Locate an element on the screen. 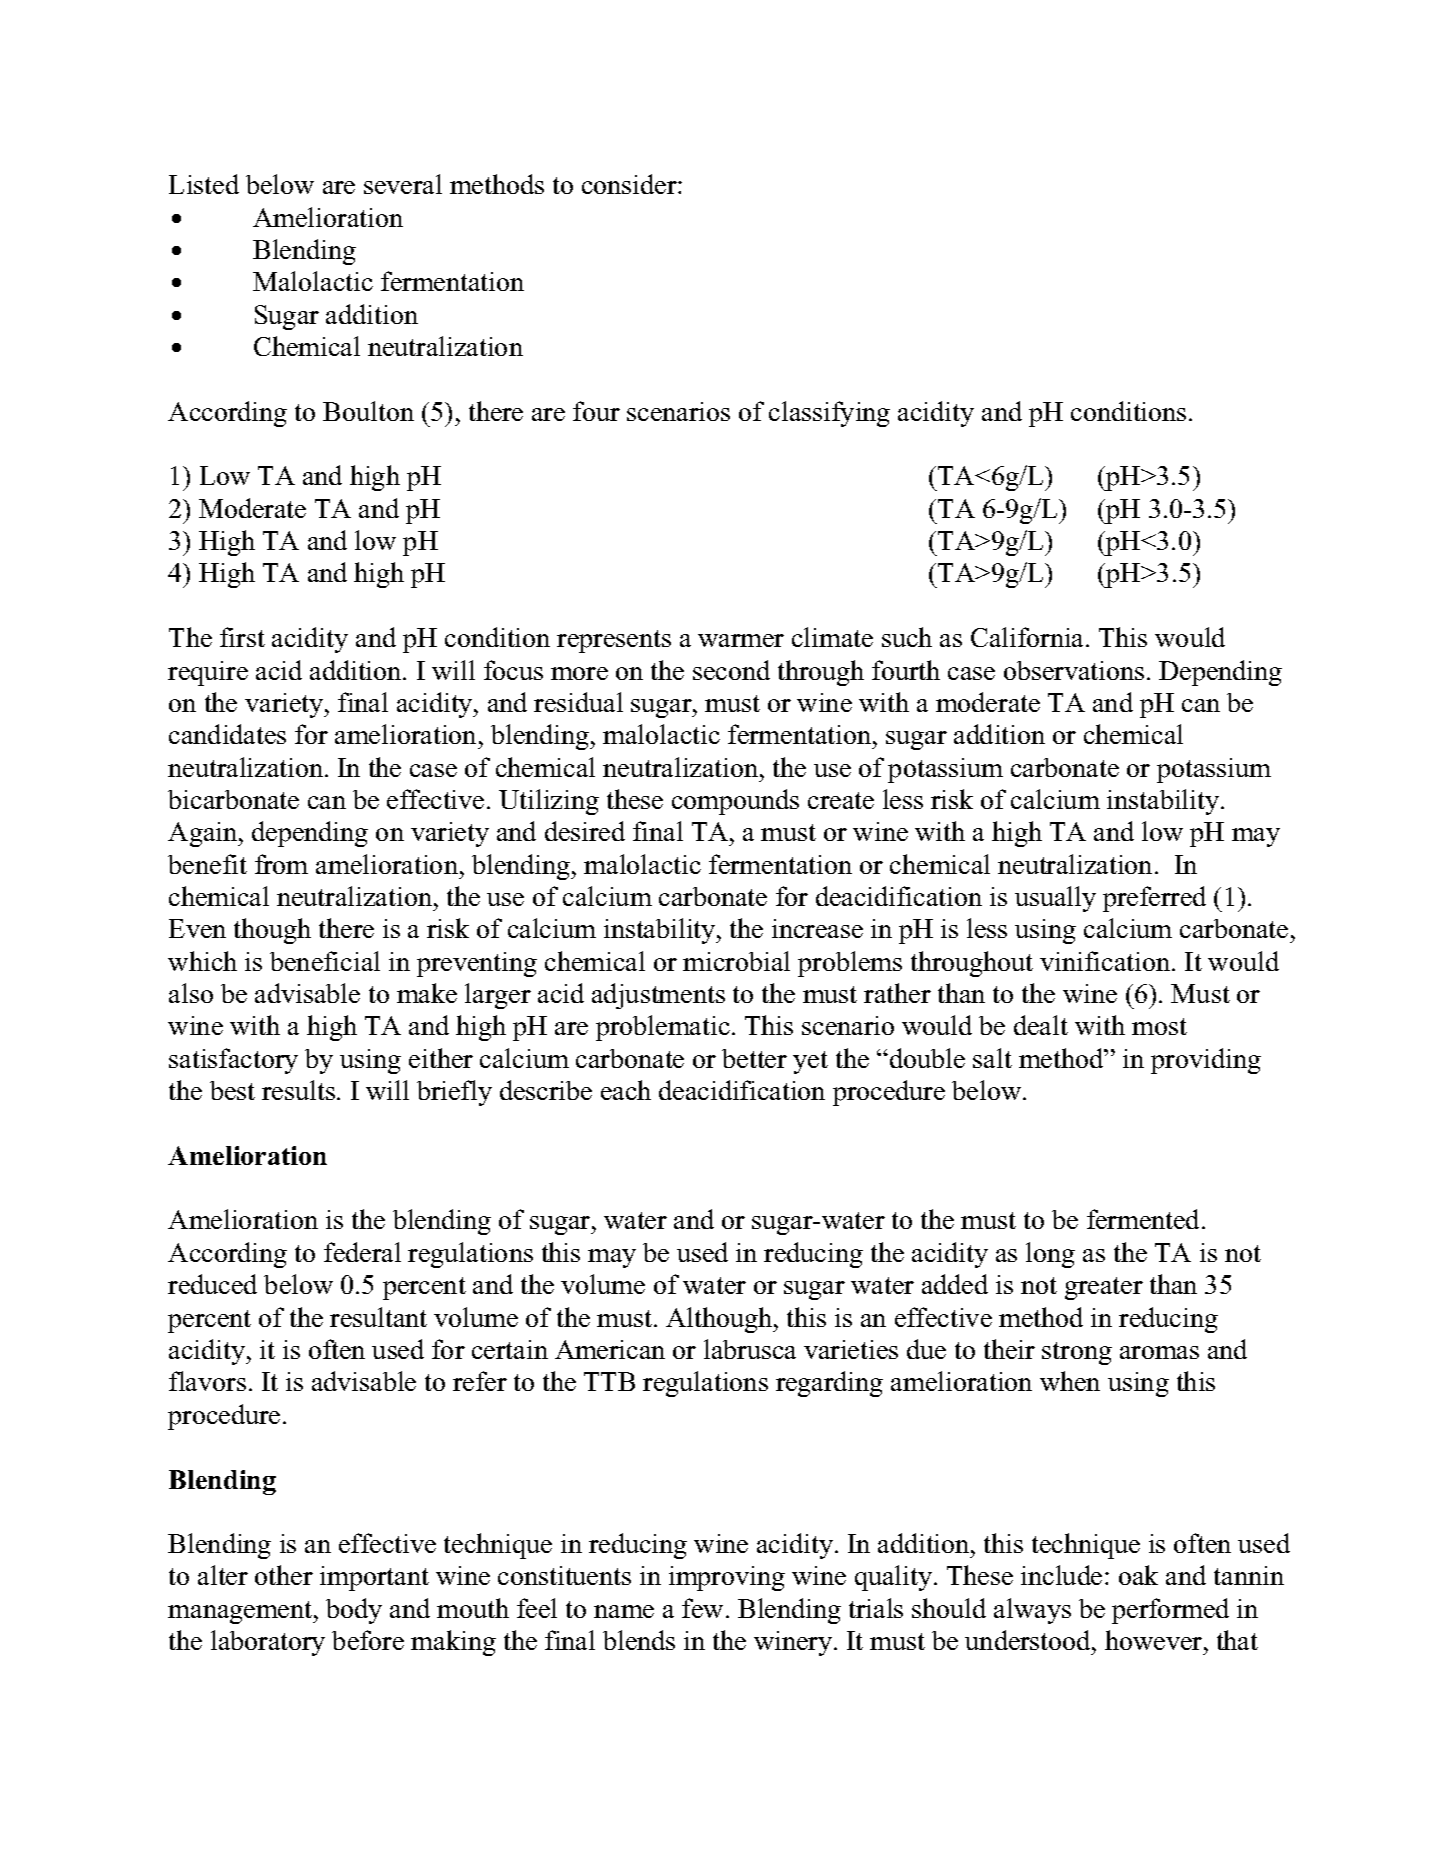 The height and width of the screenshot is (1857, 1435). several is located at coordinates (403, 184).
